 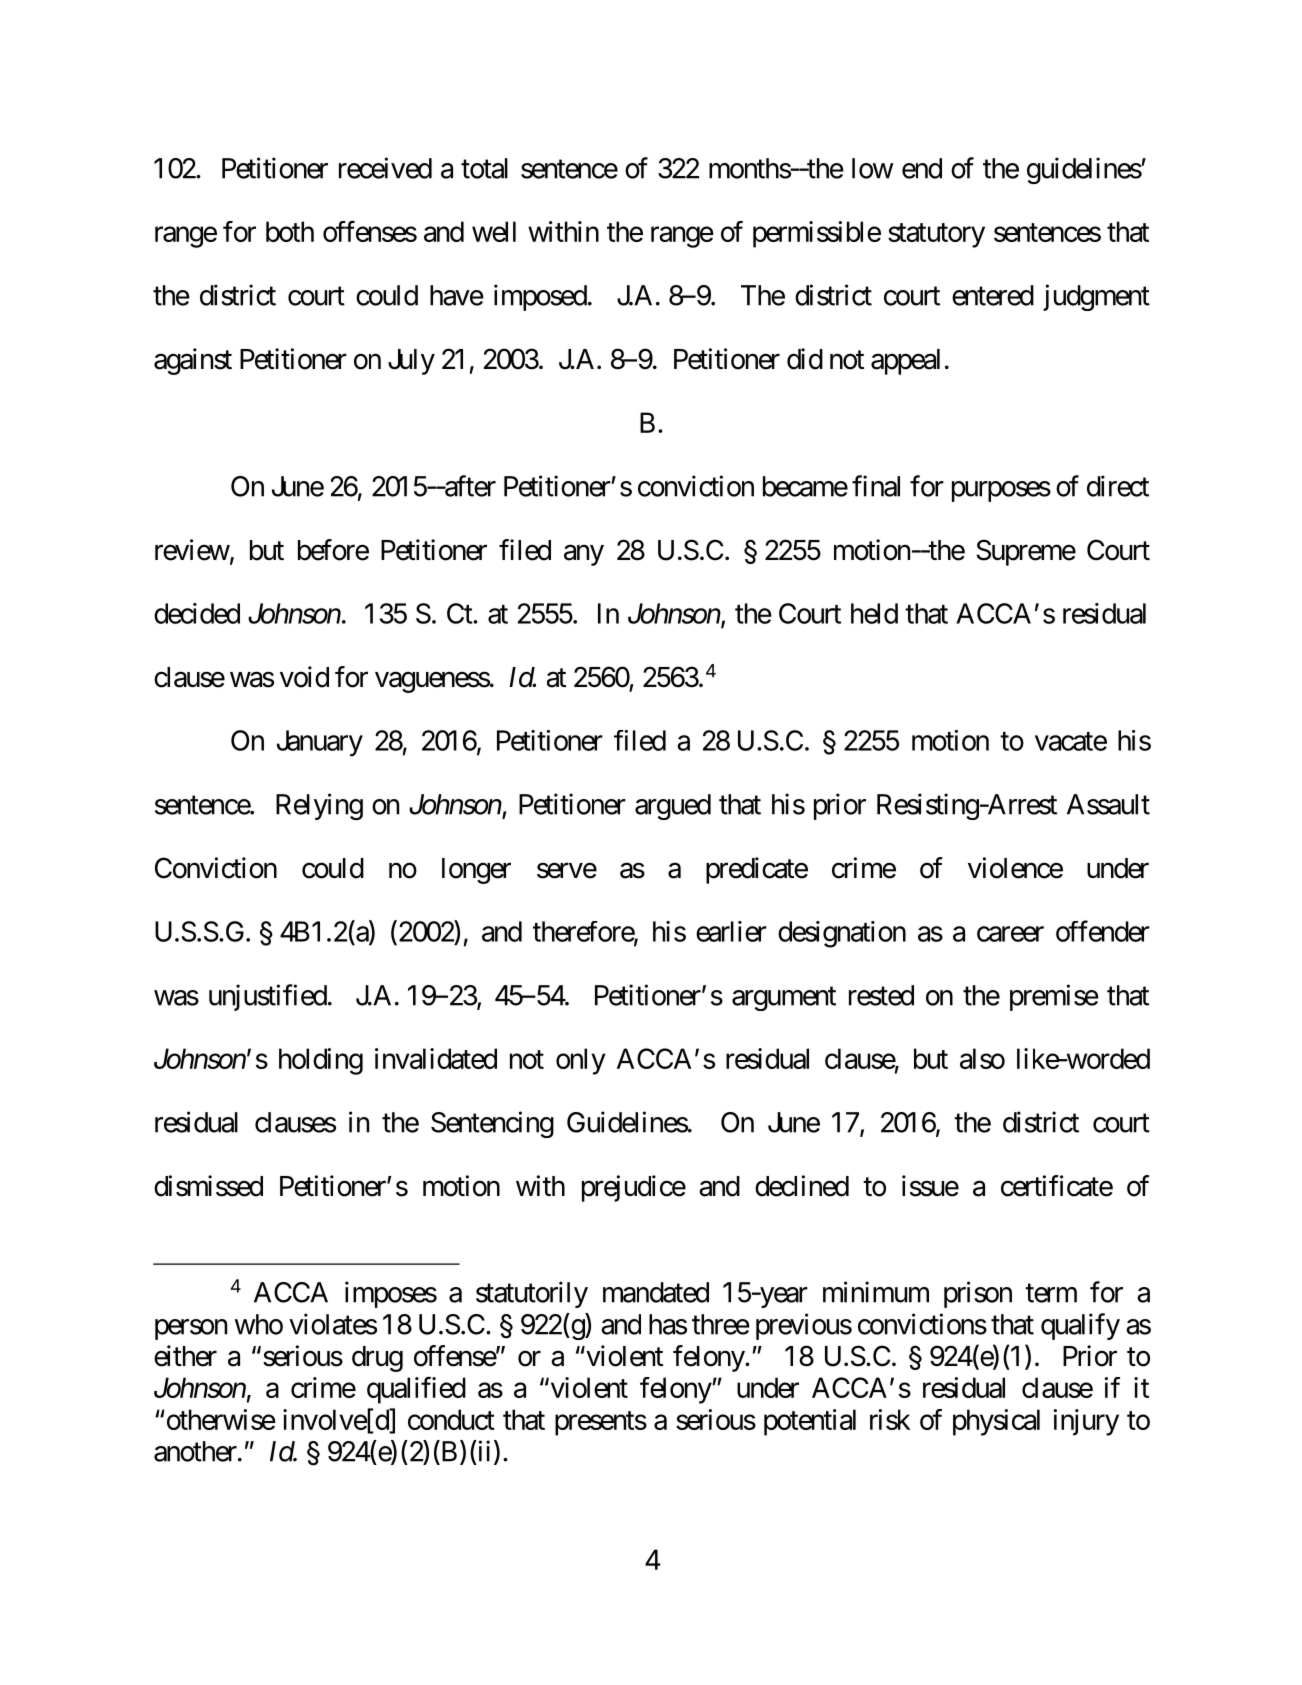 What do you see at coordinates (290, 231) in the document?
I see `both` at bounding box center [290, 231].
